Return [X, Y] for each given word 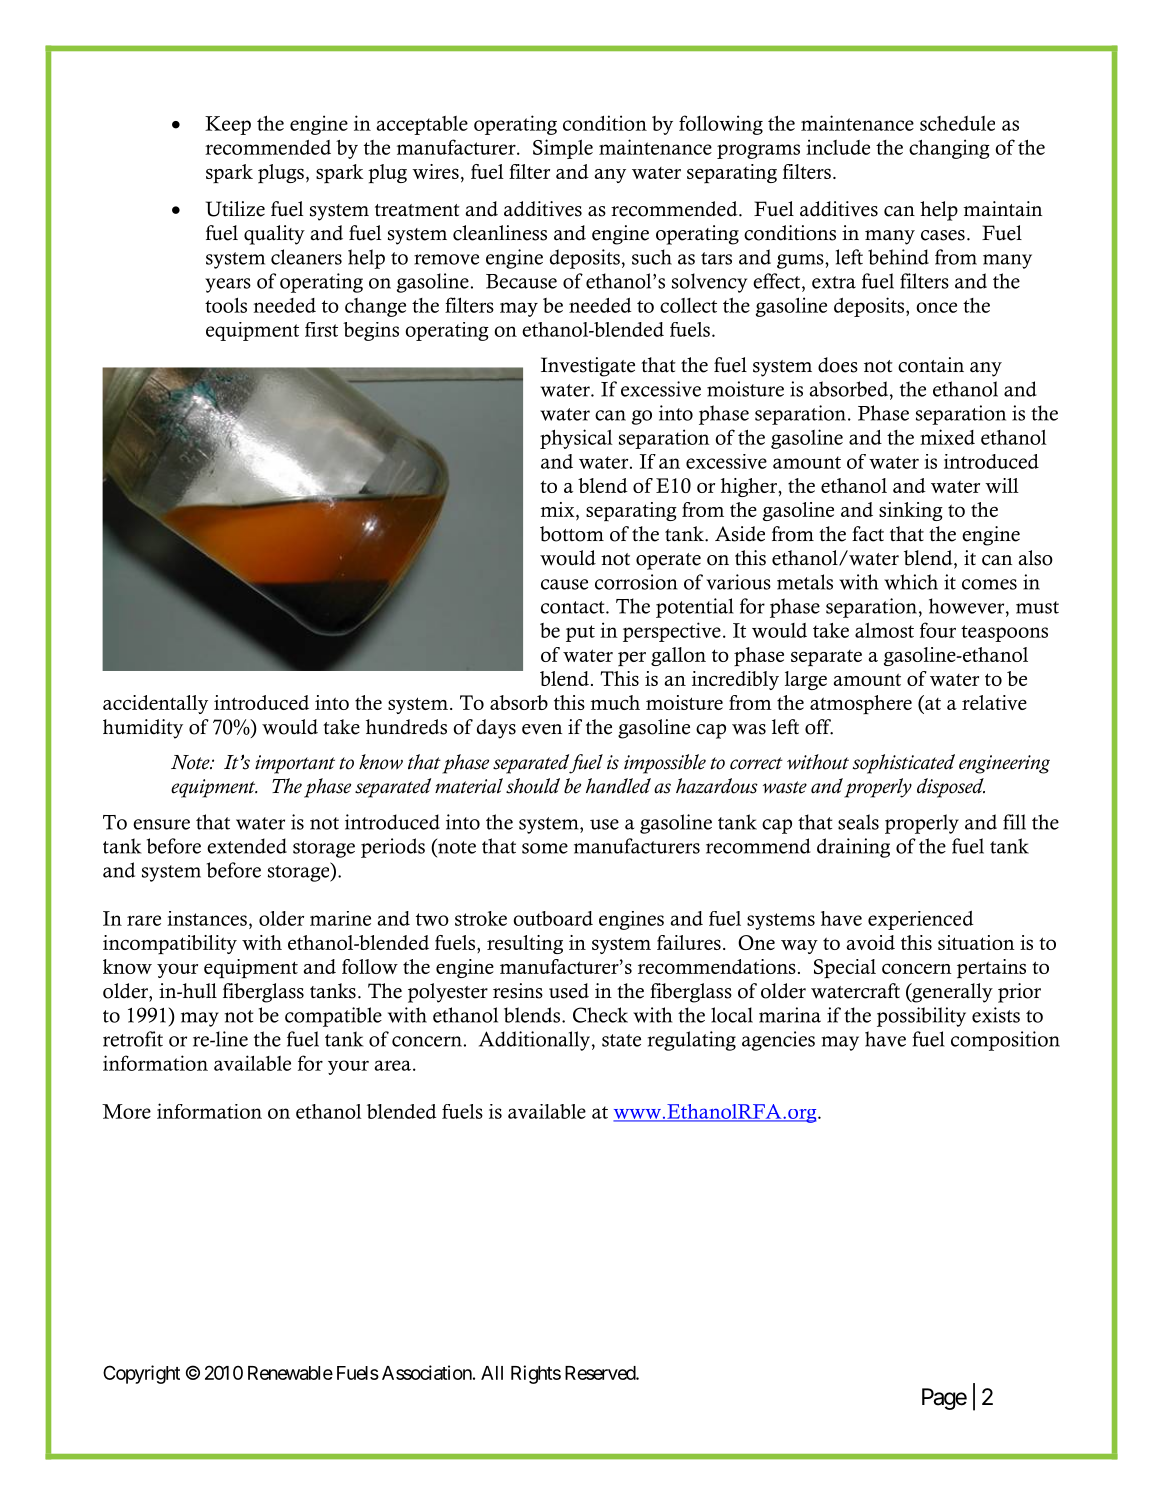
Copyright [141, 1374]
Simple [563, 149]
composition [1005, 1041]
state [621, 1040]
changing [949, 149]
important [295, 764]
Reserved [601, 1373]
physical [576, 439]
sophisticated [903, 764]
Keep [228, 125]
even [542, 729]
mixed [947, 437]
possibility [921, 1017]
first [321, 329]
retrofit [133, 1039]
